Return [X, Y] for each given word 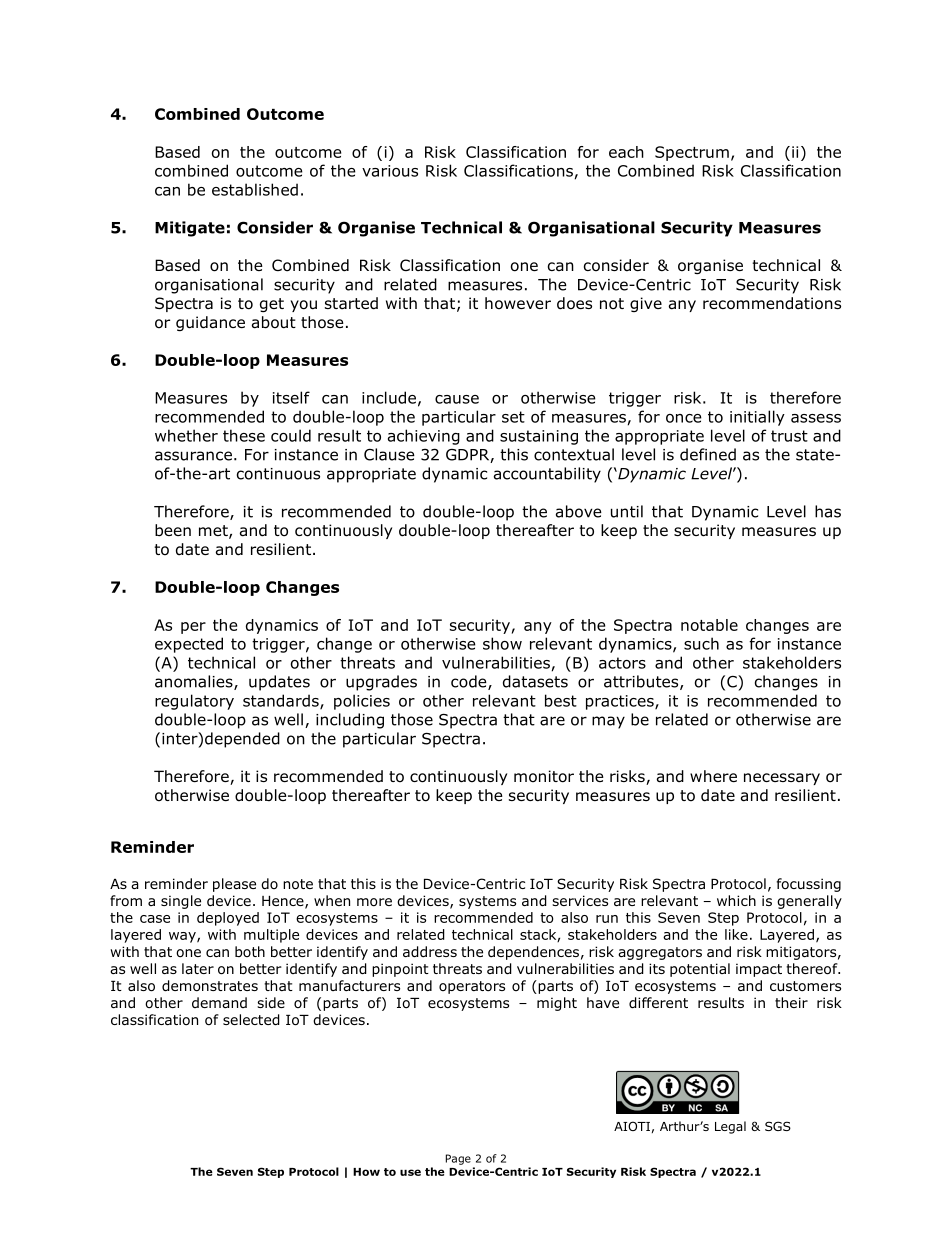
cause [457, 399]
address [430, 952]
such [701, 643]
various [390, 171]
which [736, 900]
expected [189, 645]
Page [458, 1159]
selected [251, 1020]
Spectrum [692, 153]
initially [757, 418]
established [255, 189]
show [502, 643]
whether [186, 435]
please [234, 885]
